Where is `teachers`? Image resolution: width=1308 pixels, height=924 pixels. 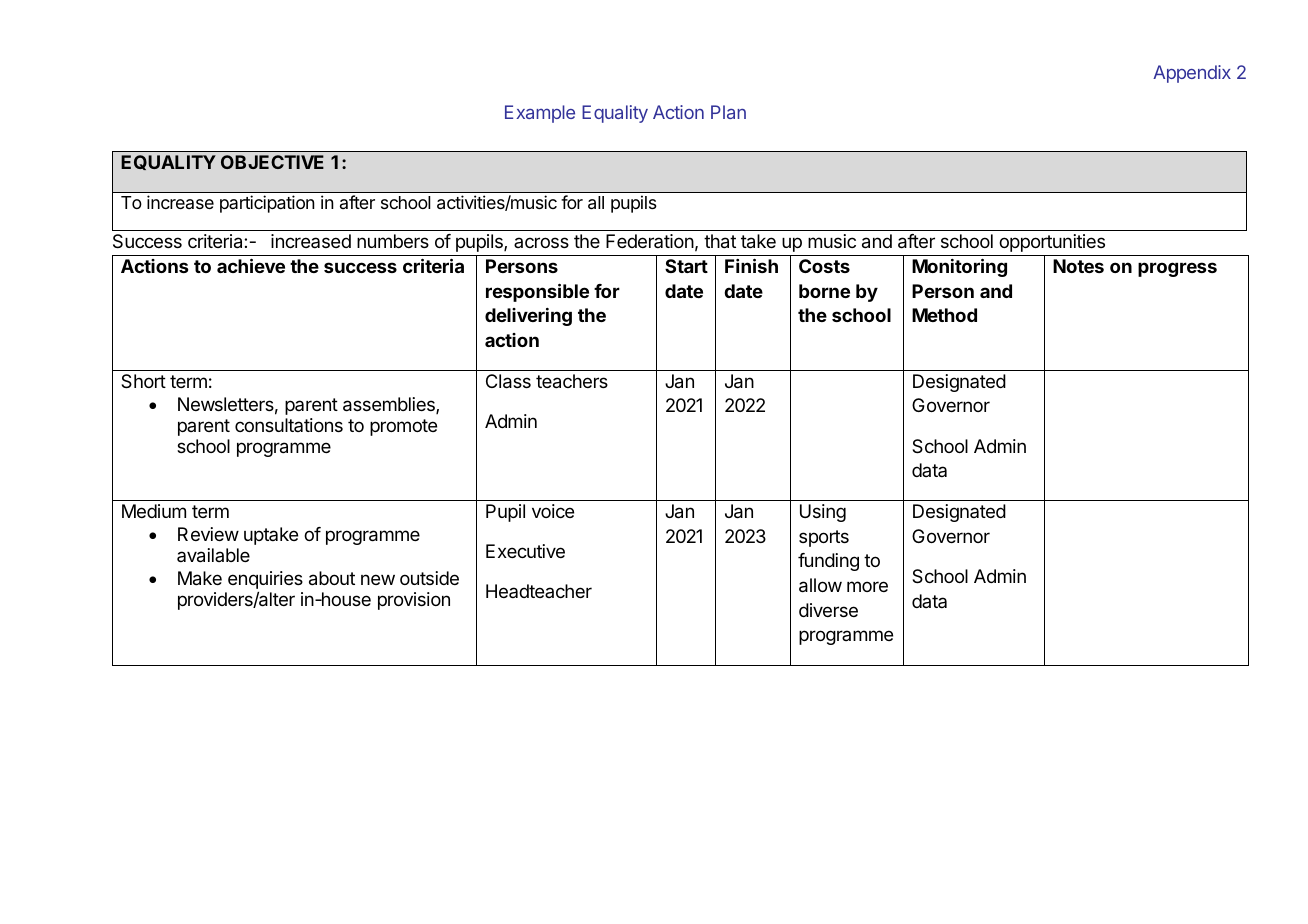 teachers is located at coordinates (572, 381).
